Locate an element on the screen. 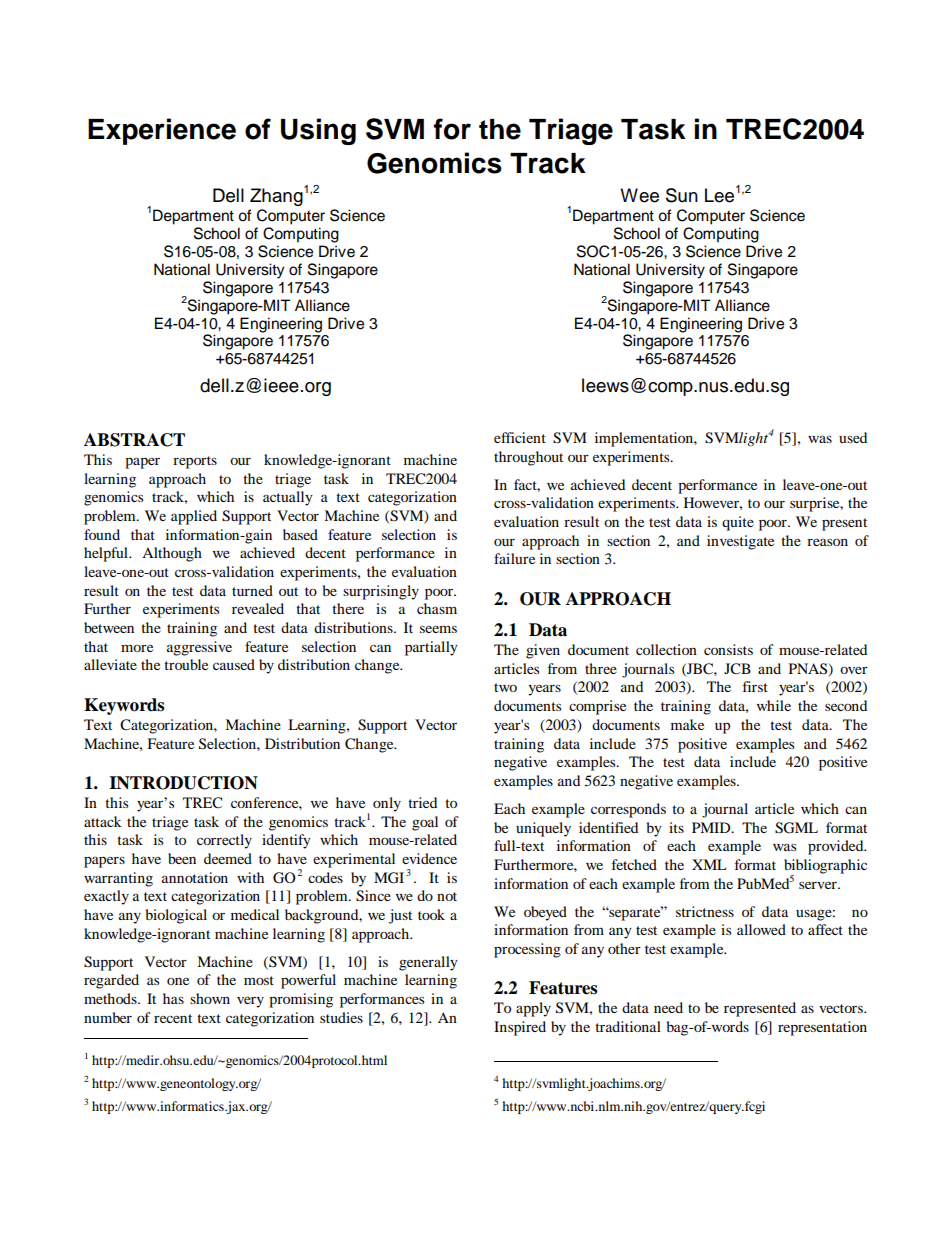 The image size is (952, 1233). while is located at coordinates (774, 705).
